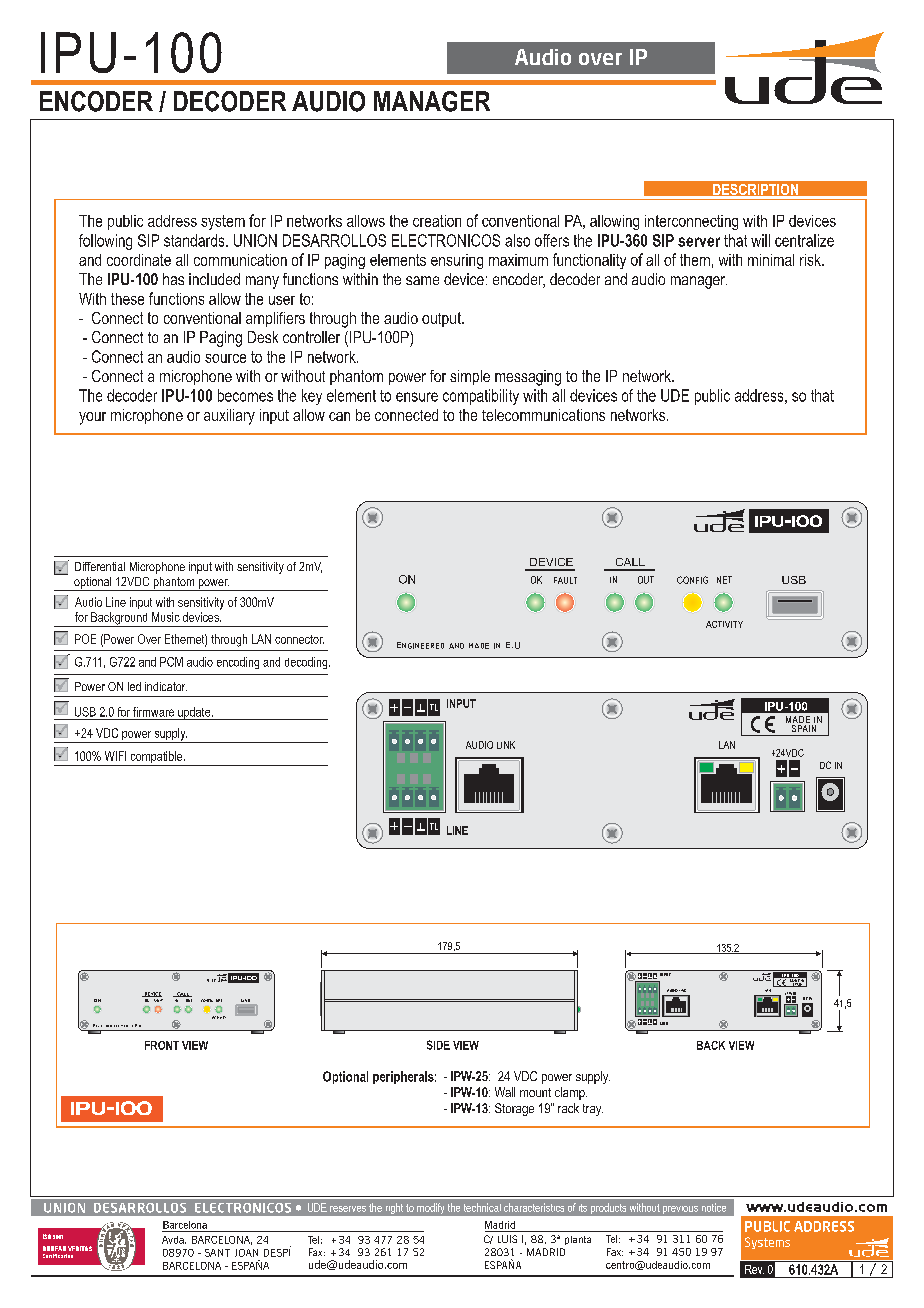 This screenshot has height=1308, width=924. I want to click on server, so click(699, 242).
